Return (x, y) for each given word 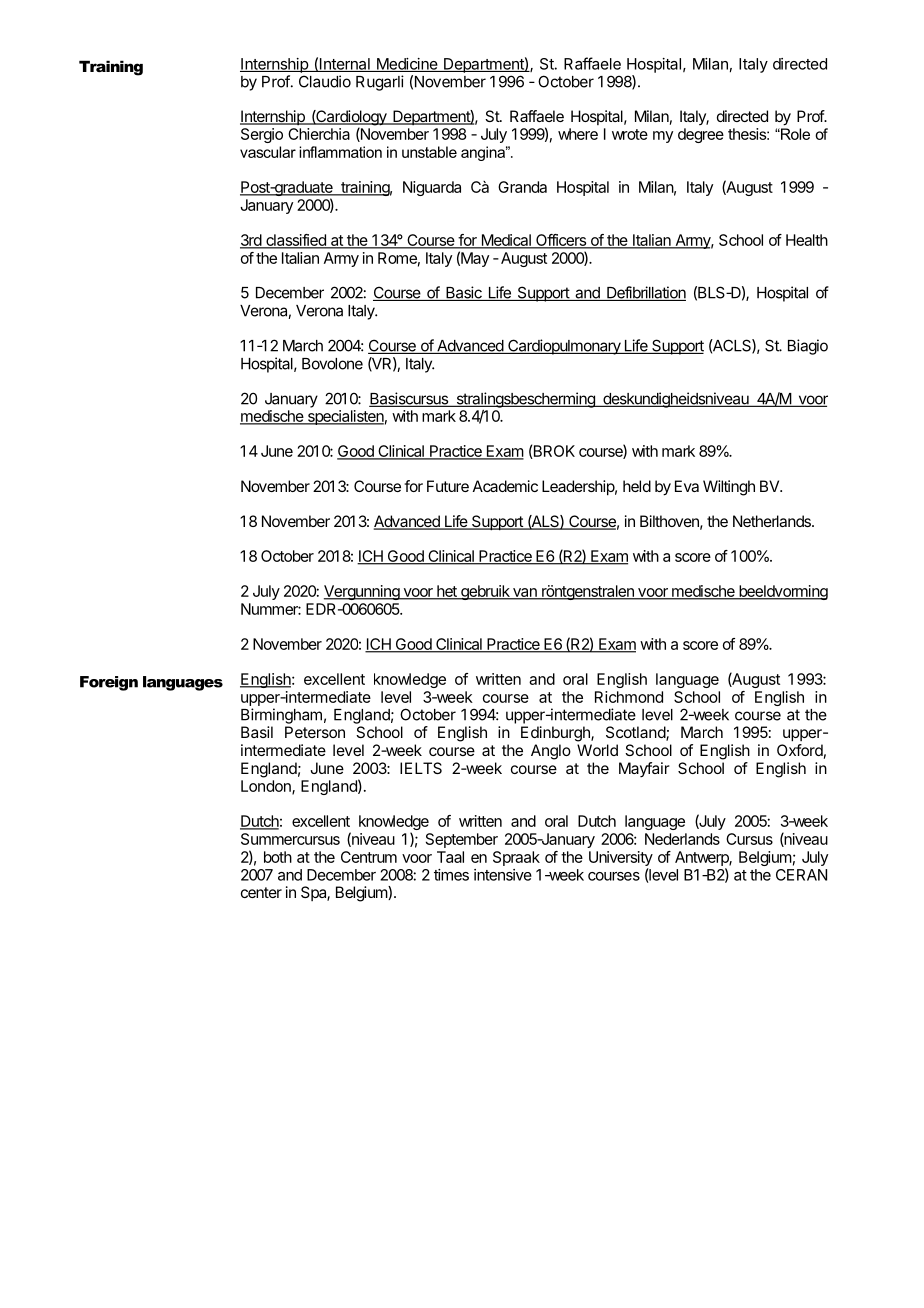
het (447, 592)
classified (296, 241)
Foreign (109, 683)
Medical (506, 241)
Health (807, 240)
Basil (257, 732)
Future (448, 486)
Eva (687, 486)
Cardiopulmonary (564, 347)
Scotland (636, 733)
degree (701, 135)
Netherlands (773, 521)
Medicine (407, 65)
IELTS (421, 768)
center (261, 892)
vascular (268, 152)
